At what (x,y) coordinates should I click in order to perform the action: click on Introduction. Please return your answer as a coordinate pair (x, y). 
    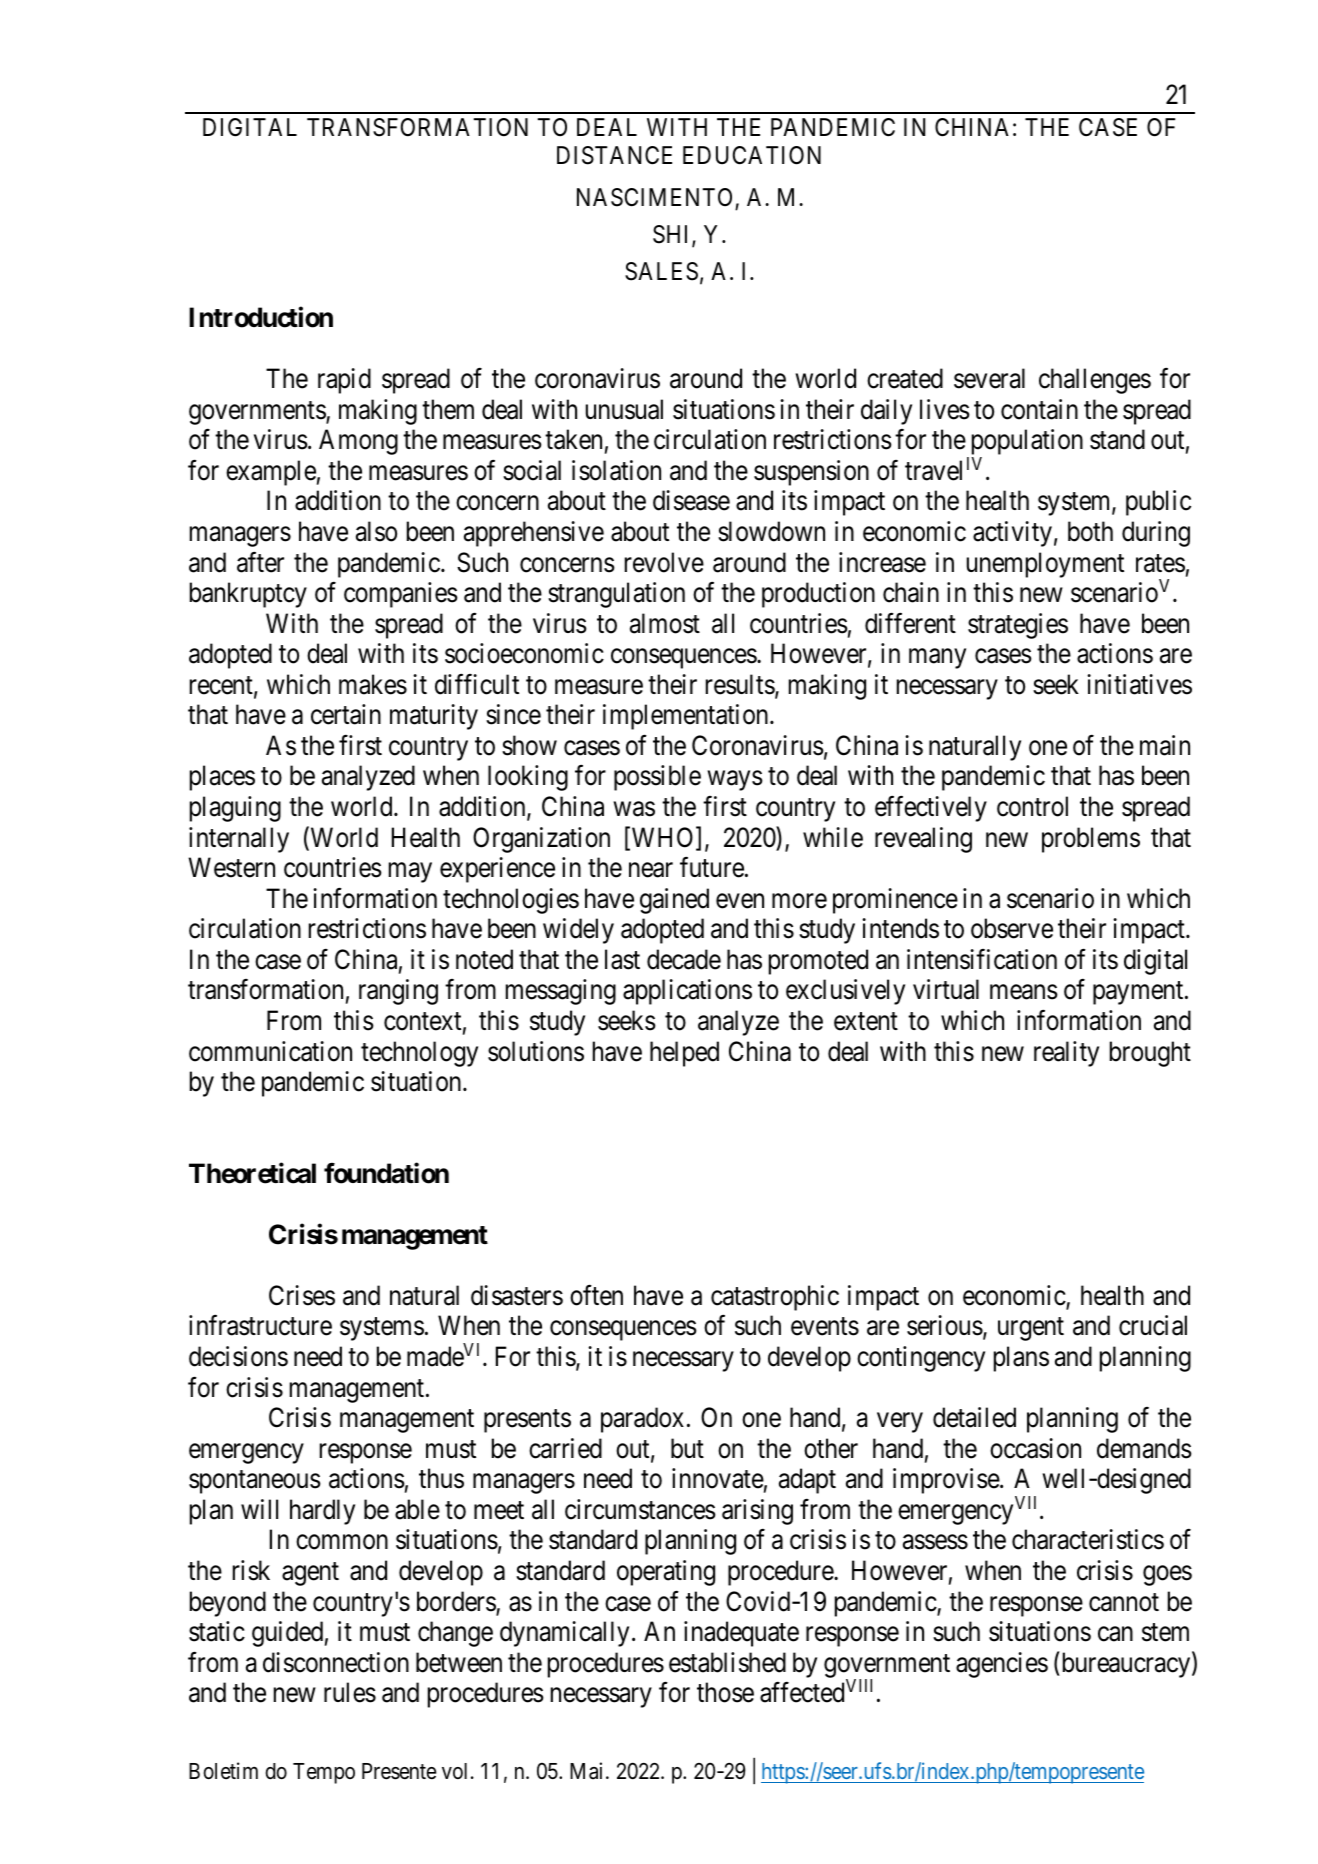
    Looking at the image, I should click on (261, 317).
